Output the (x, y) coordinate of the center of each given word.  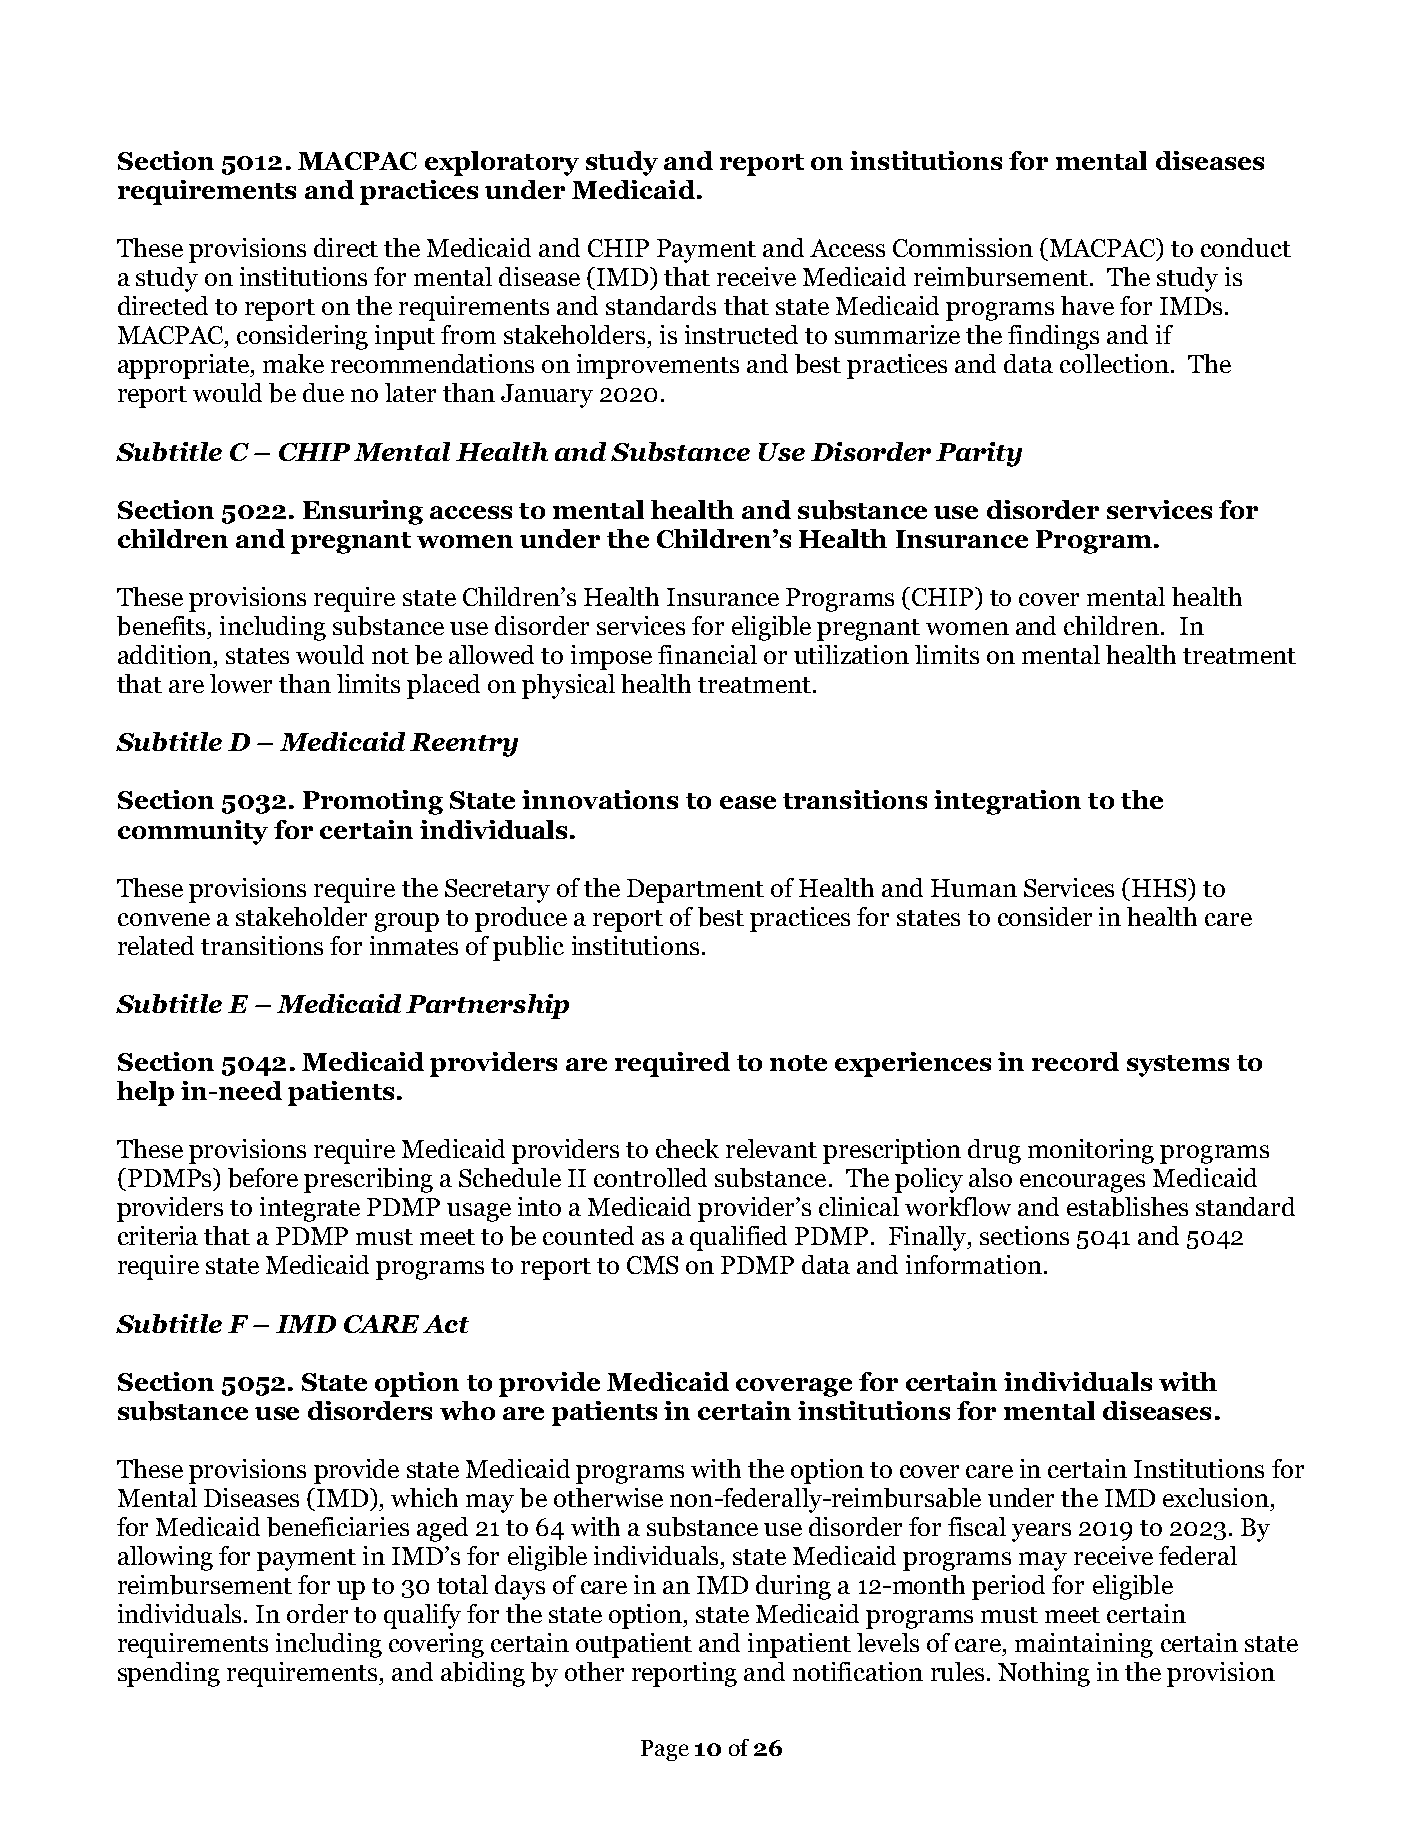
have (1087, 305)
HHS (1160, 887)
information (974, 1264)
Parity (979, 454)
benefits (163, 626)
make (293, 363)
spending (169, 1674)
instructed (741, 334)
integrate (310, 1209)
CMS (652, 1265)
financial (707, 654)
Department (695, 891)
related (156, 945)
